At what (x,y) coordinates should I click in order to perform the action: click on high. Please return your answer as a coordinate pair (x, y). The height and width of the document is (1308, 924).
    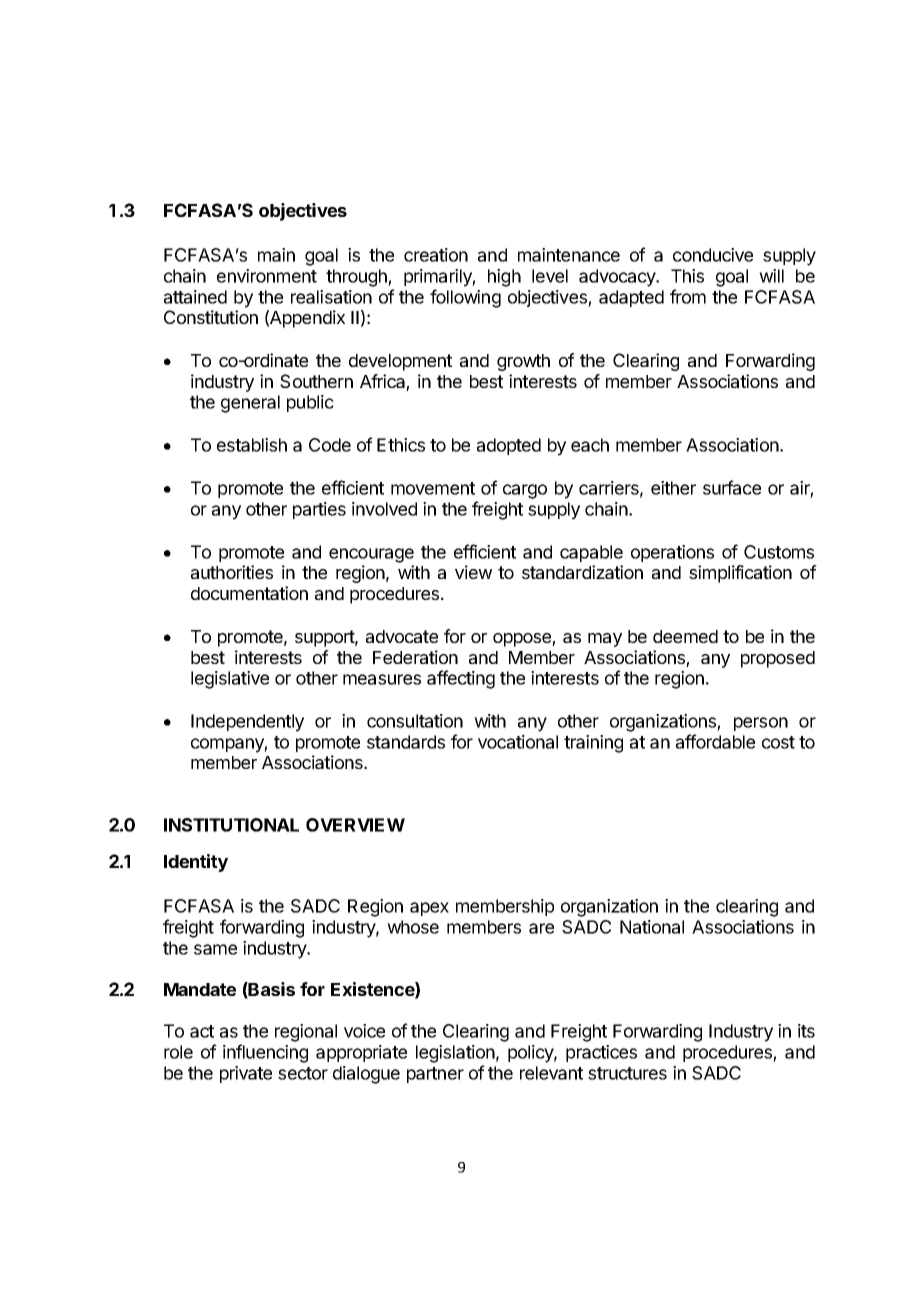
    Looking at the image, I should click on (504, 278).
